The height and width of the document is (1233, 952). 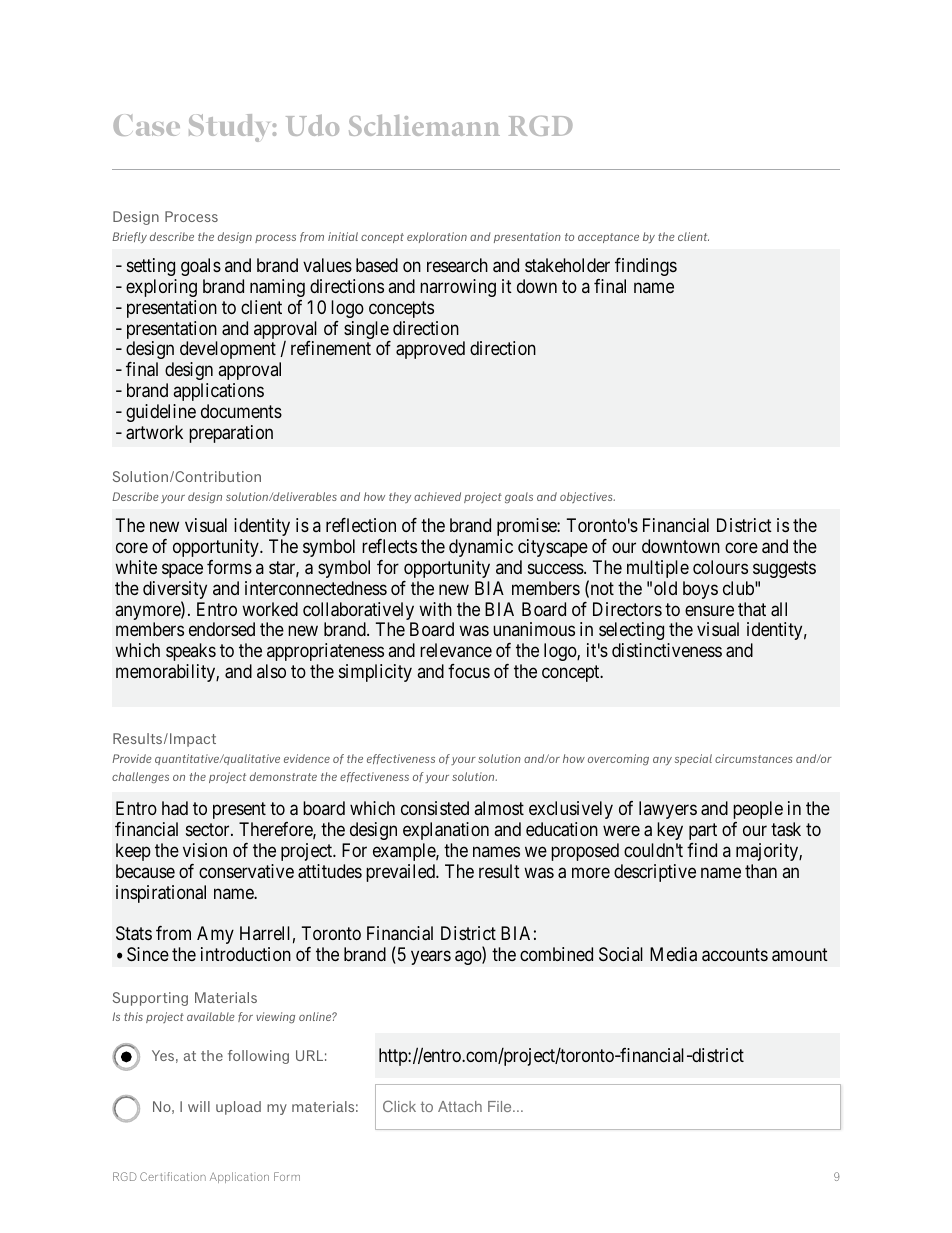 I want to click on achieved, so click(x=437, y=496).
